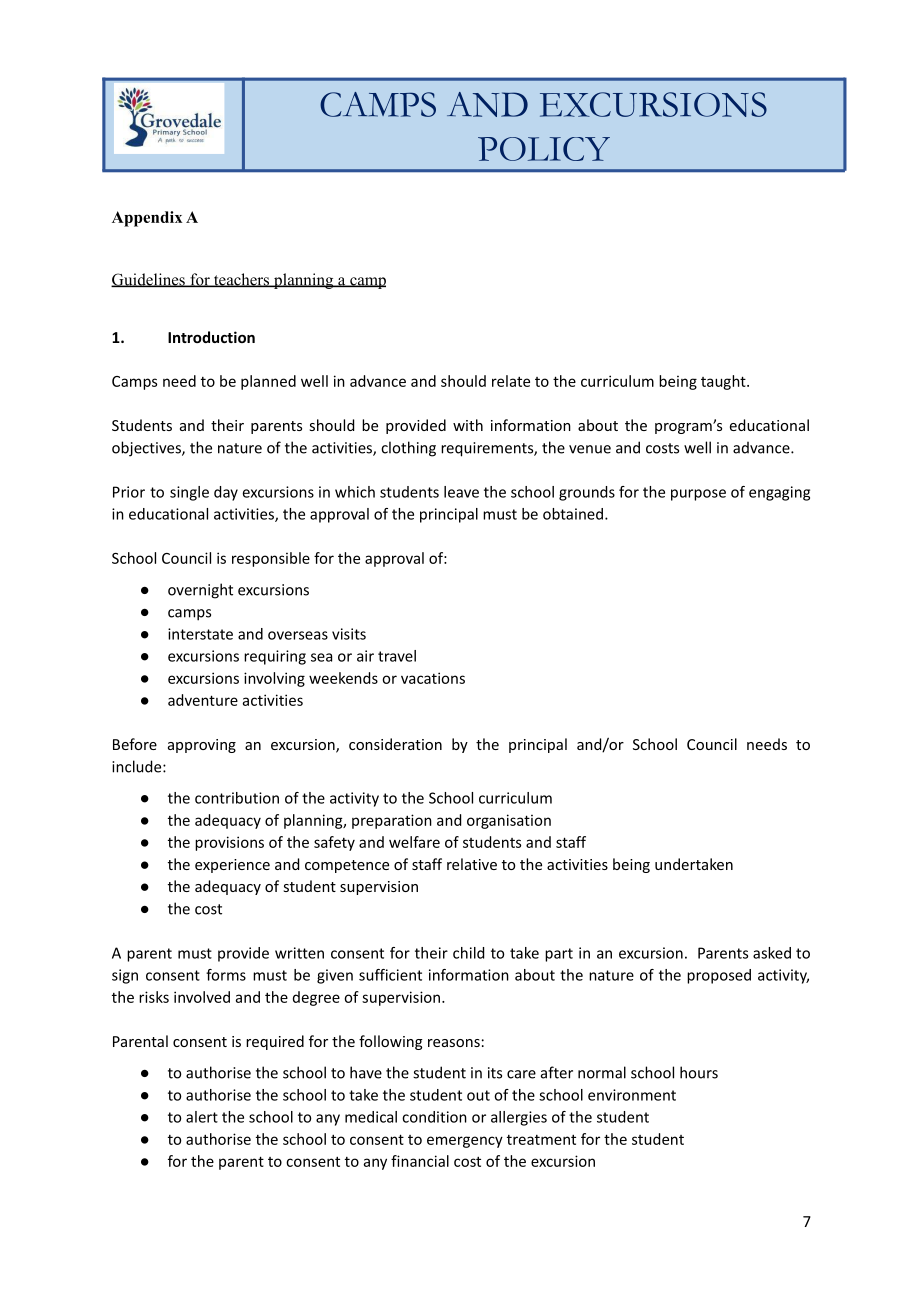 The image size is (924, 1307). What do you see at coordinates (465, 1142) in the document?
I see `emergency` at bounding box center [465, 1142].
